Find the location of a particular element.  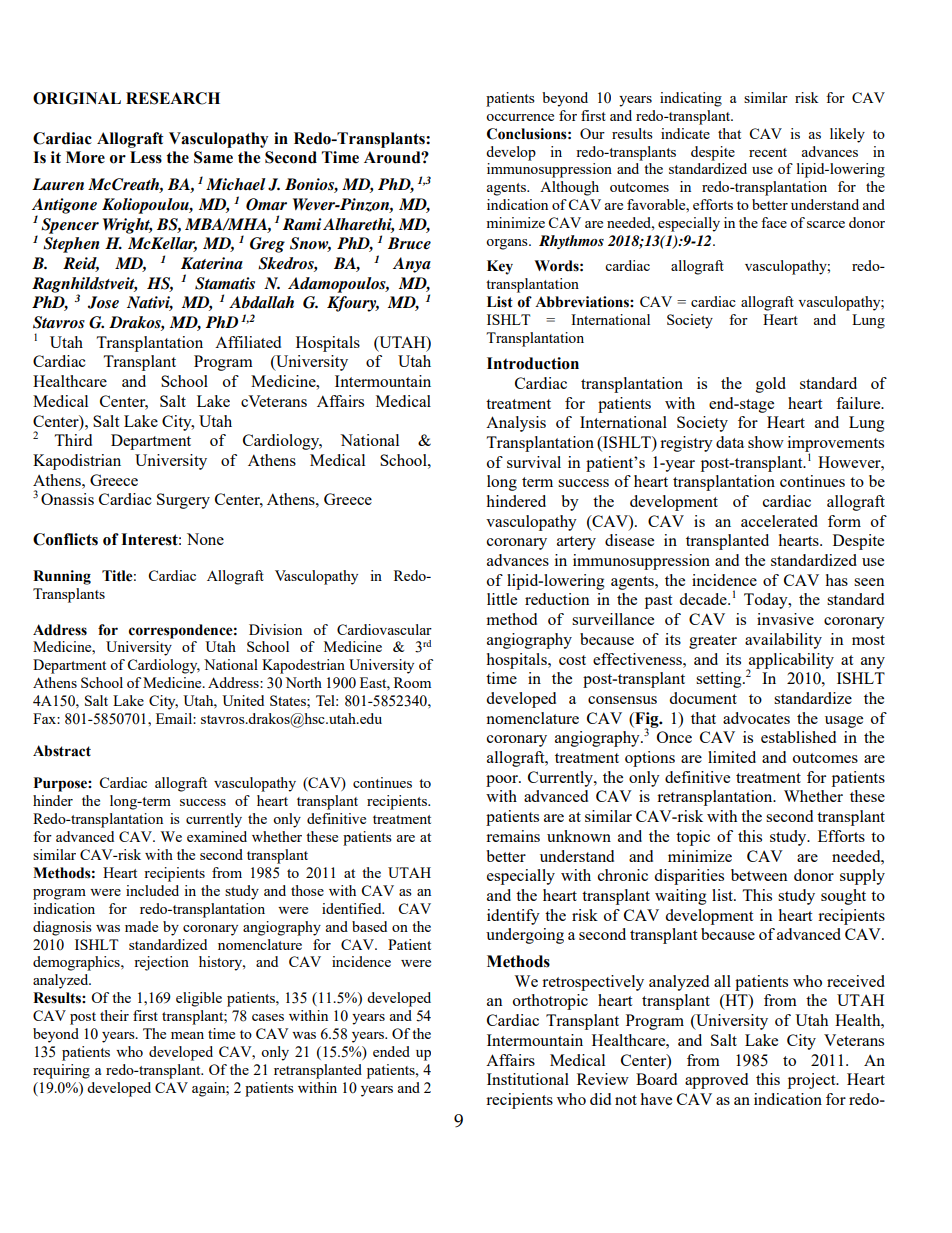

Less is located at coordinates (146, 157).
